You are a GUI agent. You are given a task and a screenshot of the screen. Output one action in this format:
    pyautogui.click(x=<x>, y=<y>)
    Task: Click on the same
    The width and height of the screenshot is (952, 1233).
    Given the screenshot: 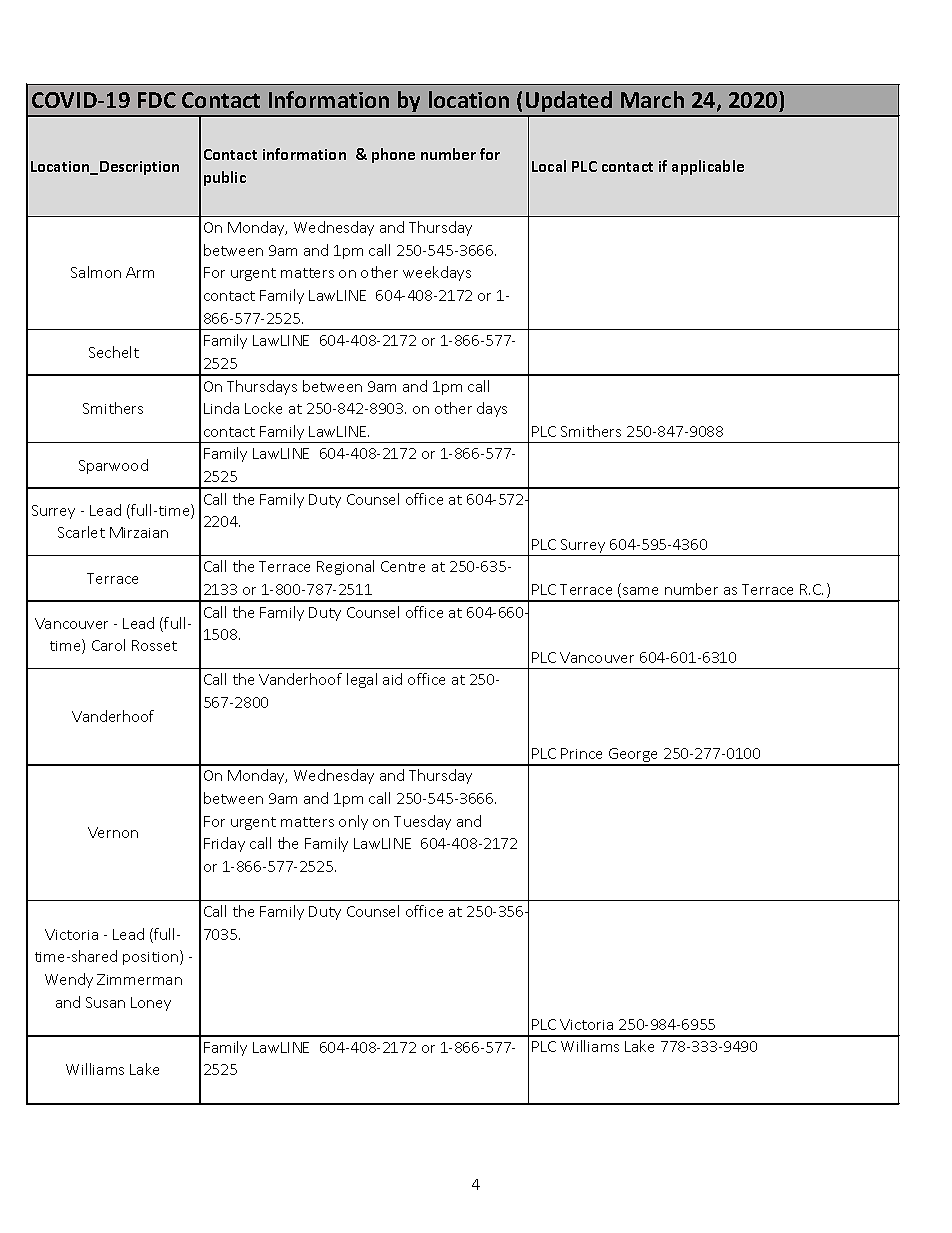 What is the action you would take?
    pyautogui.click(x=640, y=591)
